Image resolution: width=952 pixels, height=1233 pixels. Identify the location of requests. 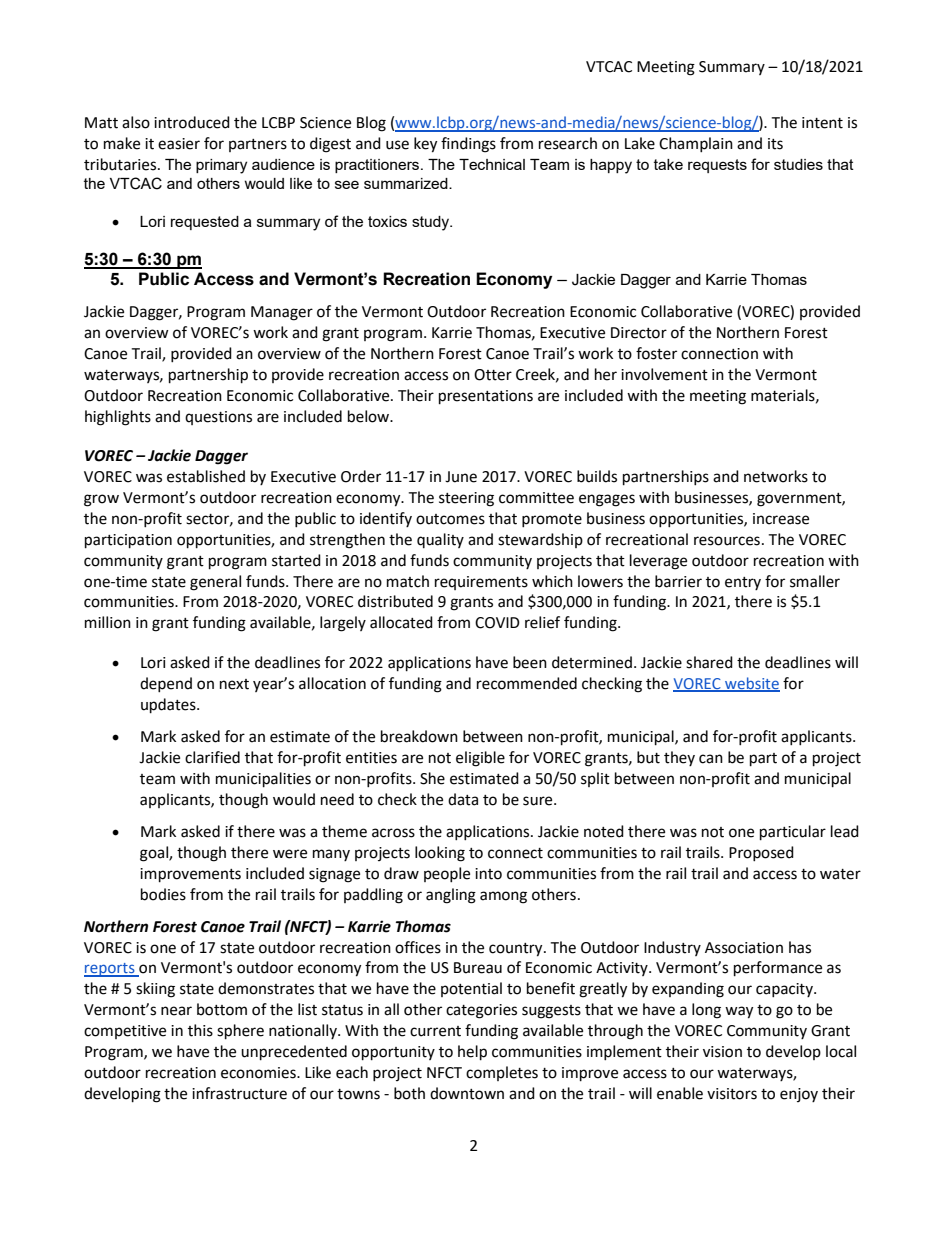
(717, 166).
